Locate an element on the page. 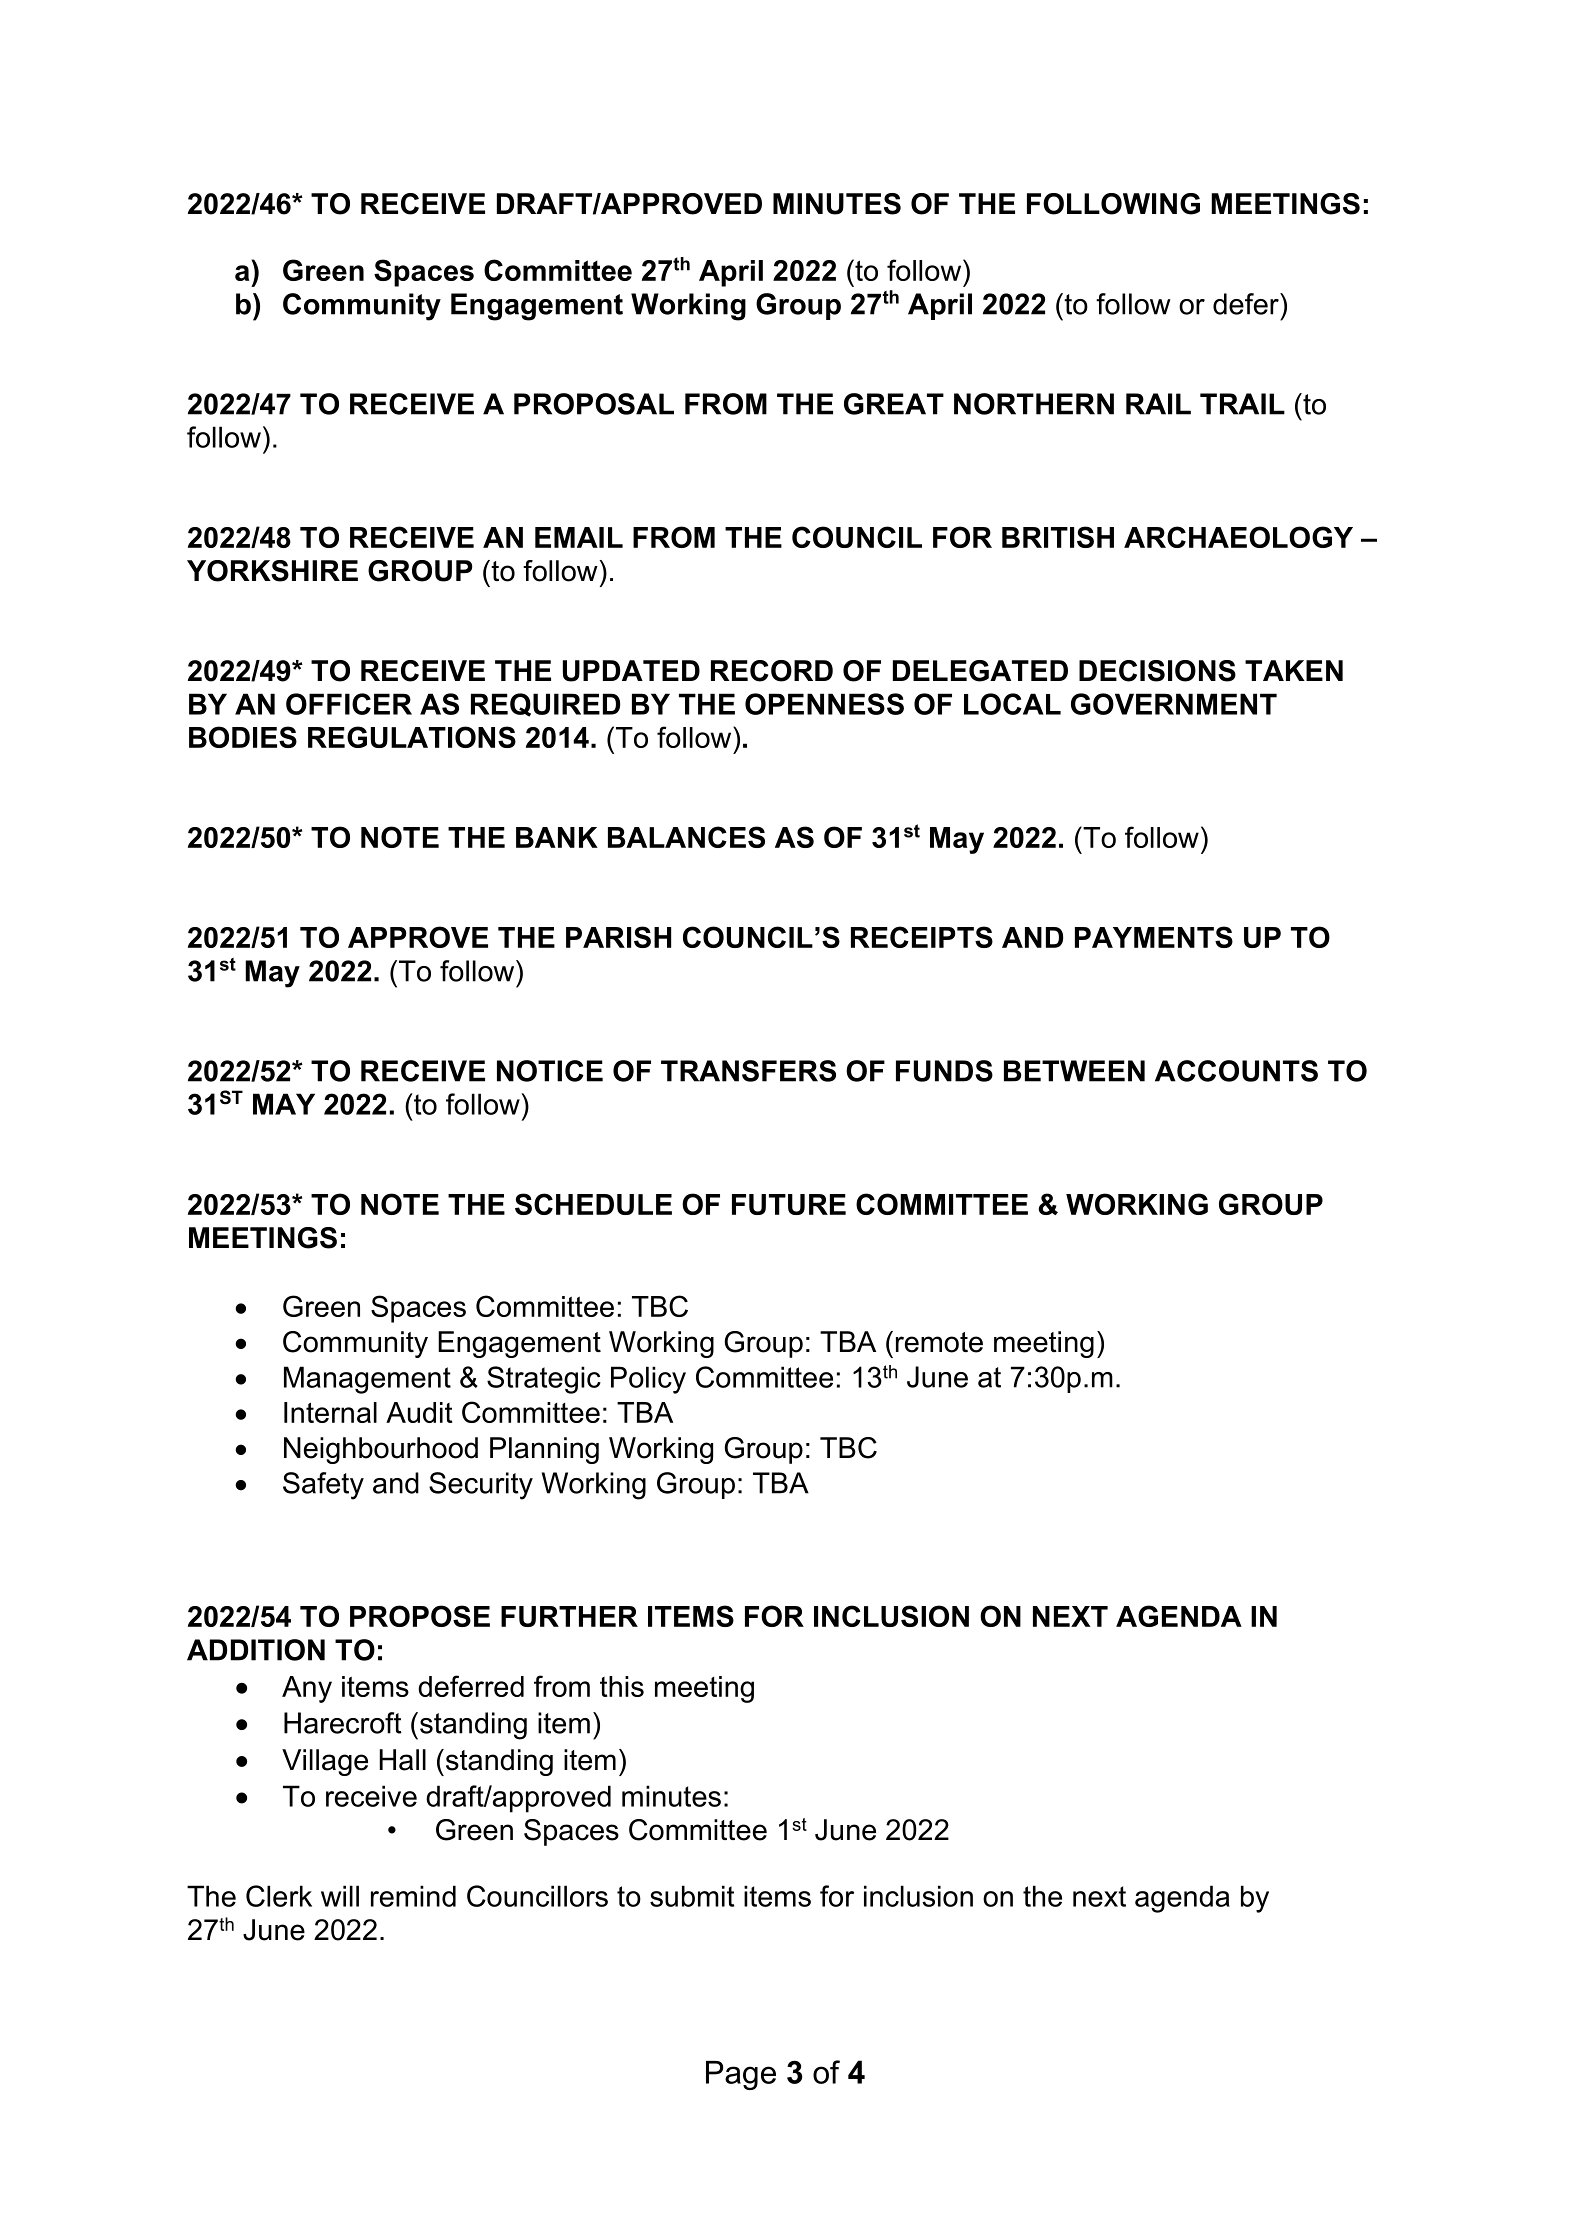  Policy is located at coordinates (648, 1380).
